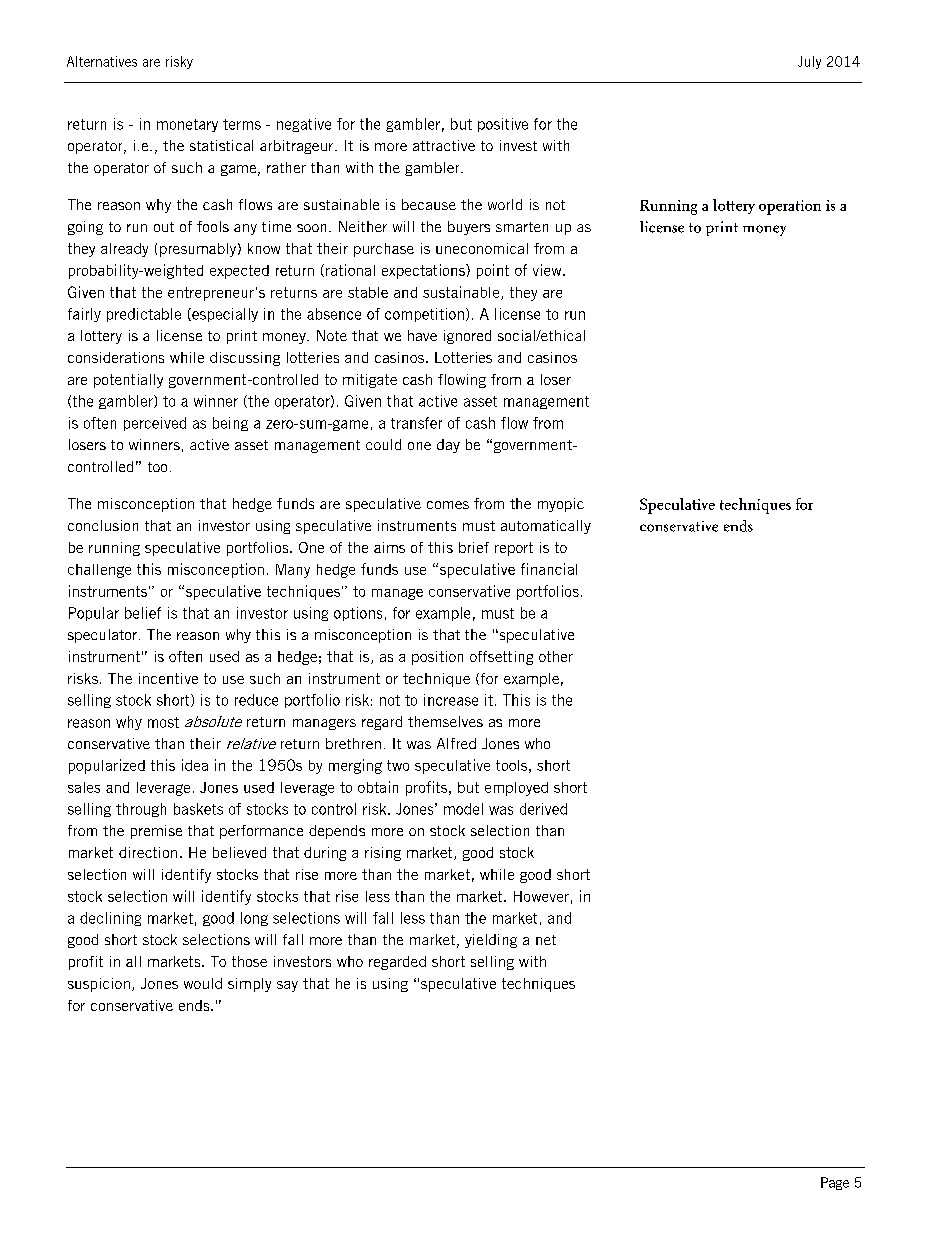 This screenshot has width=952, height=1233. I want to click on monetary, so click(187, 125).
